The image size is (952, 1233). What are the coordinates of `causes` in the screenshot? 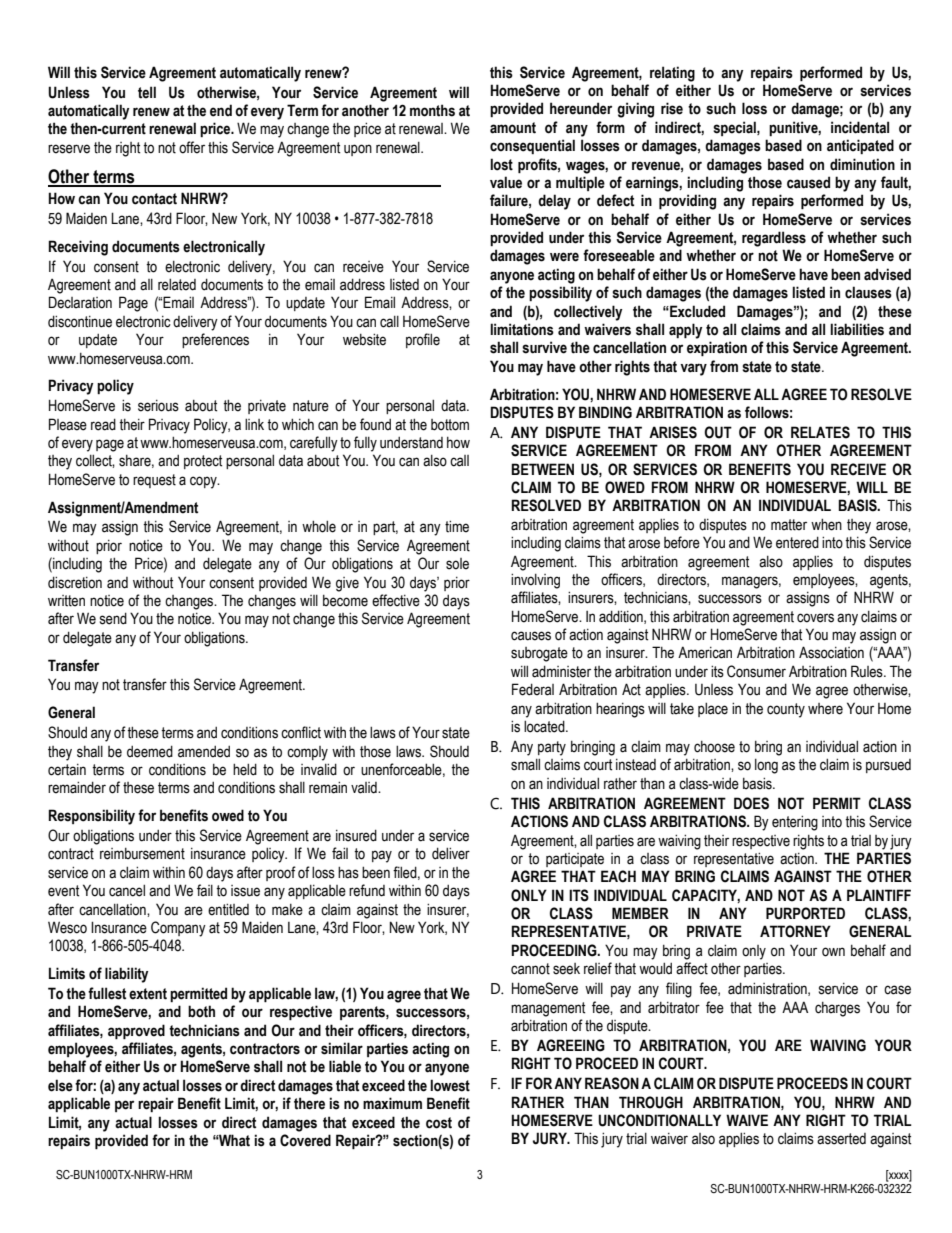 It's located at (531, 636).
